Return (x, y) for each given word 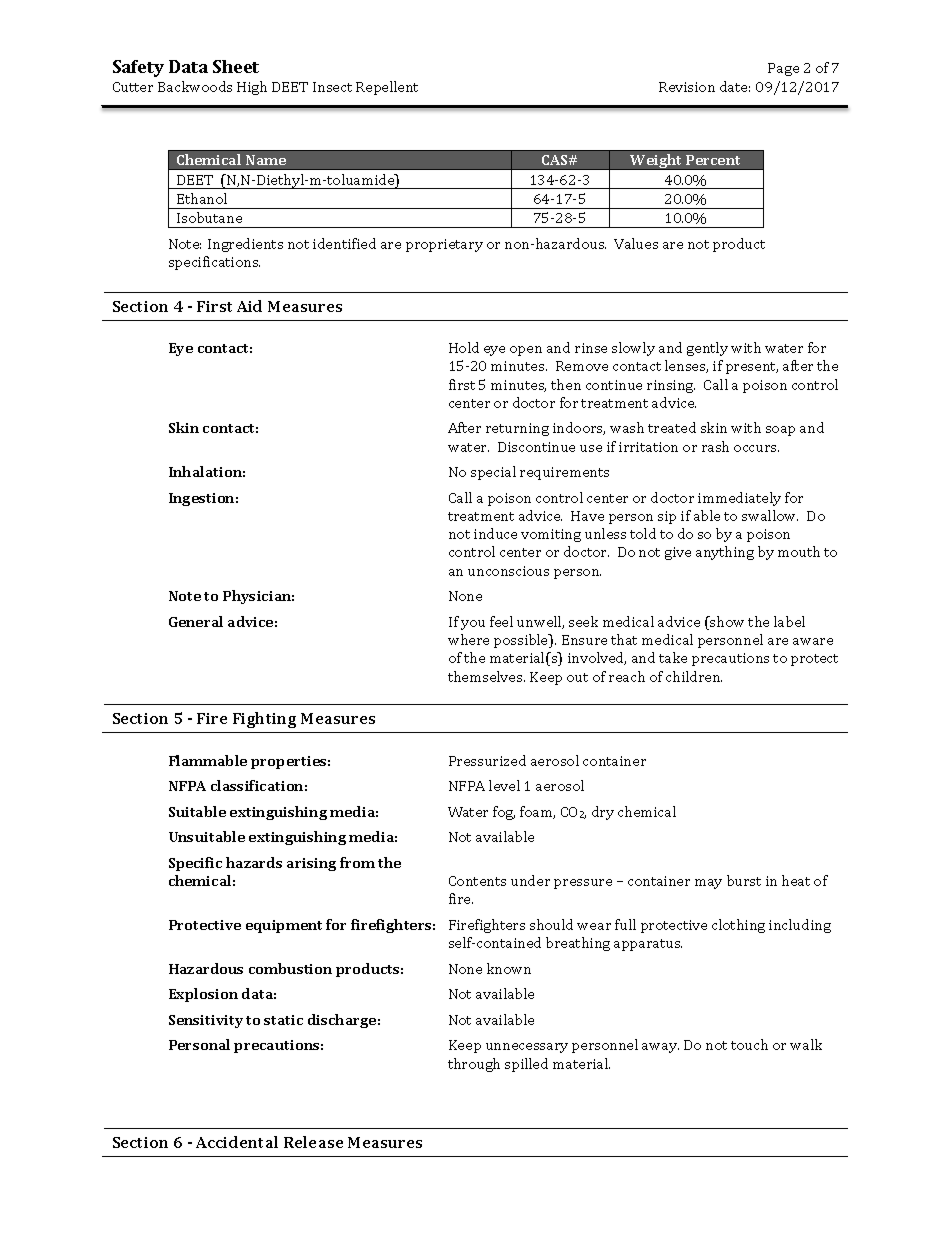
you (473, 625)
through (474, 1065)
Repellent (387, 88)
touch (749, 1044)
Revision (687, 87)
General (196, 621)
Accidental (237, 1142)
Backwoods (195, 86)
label (789, 621)
